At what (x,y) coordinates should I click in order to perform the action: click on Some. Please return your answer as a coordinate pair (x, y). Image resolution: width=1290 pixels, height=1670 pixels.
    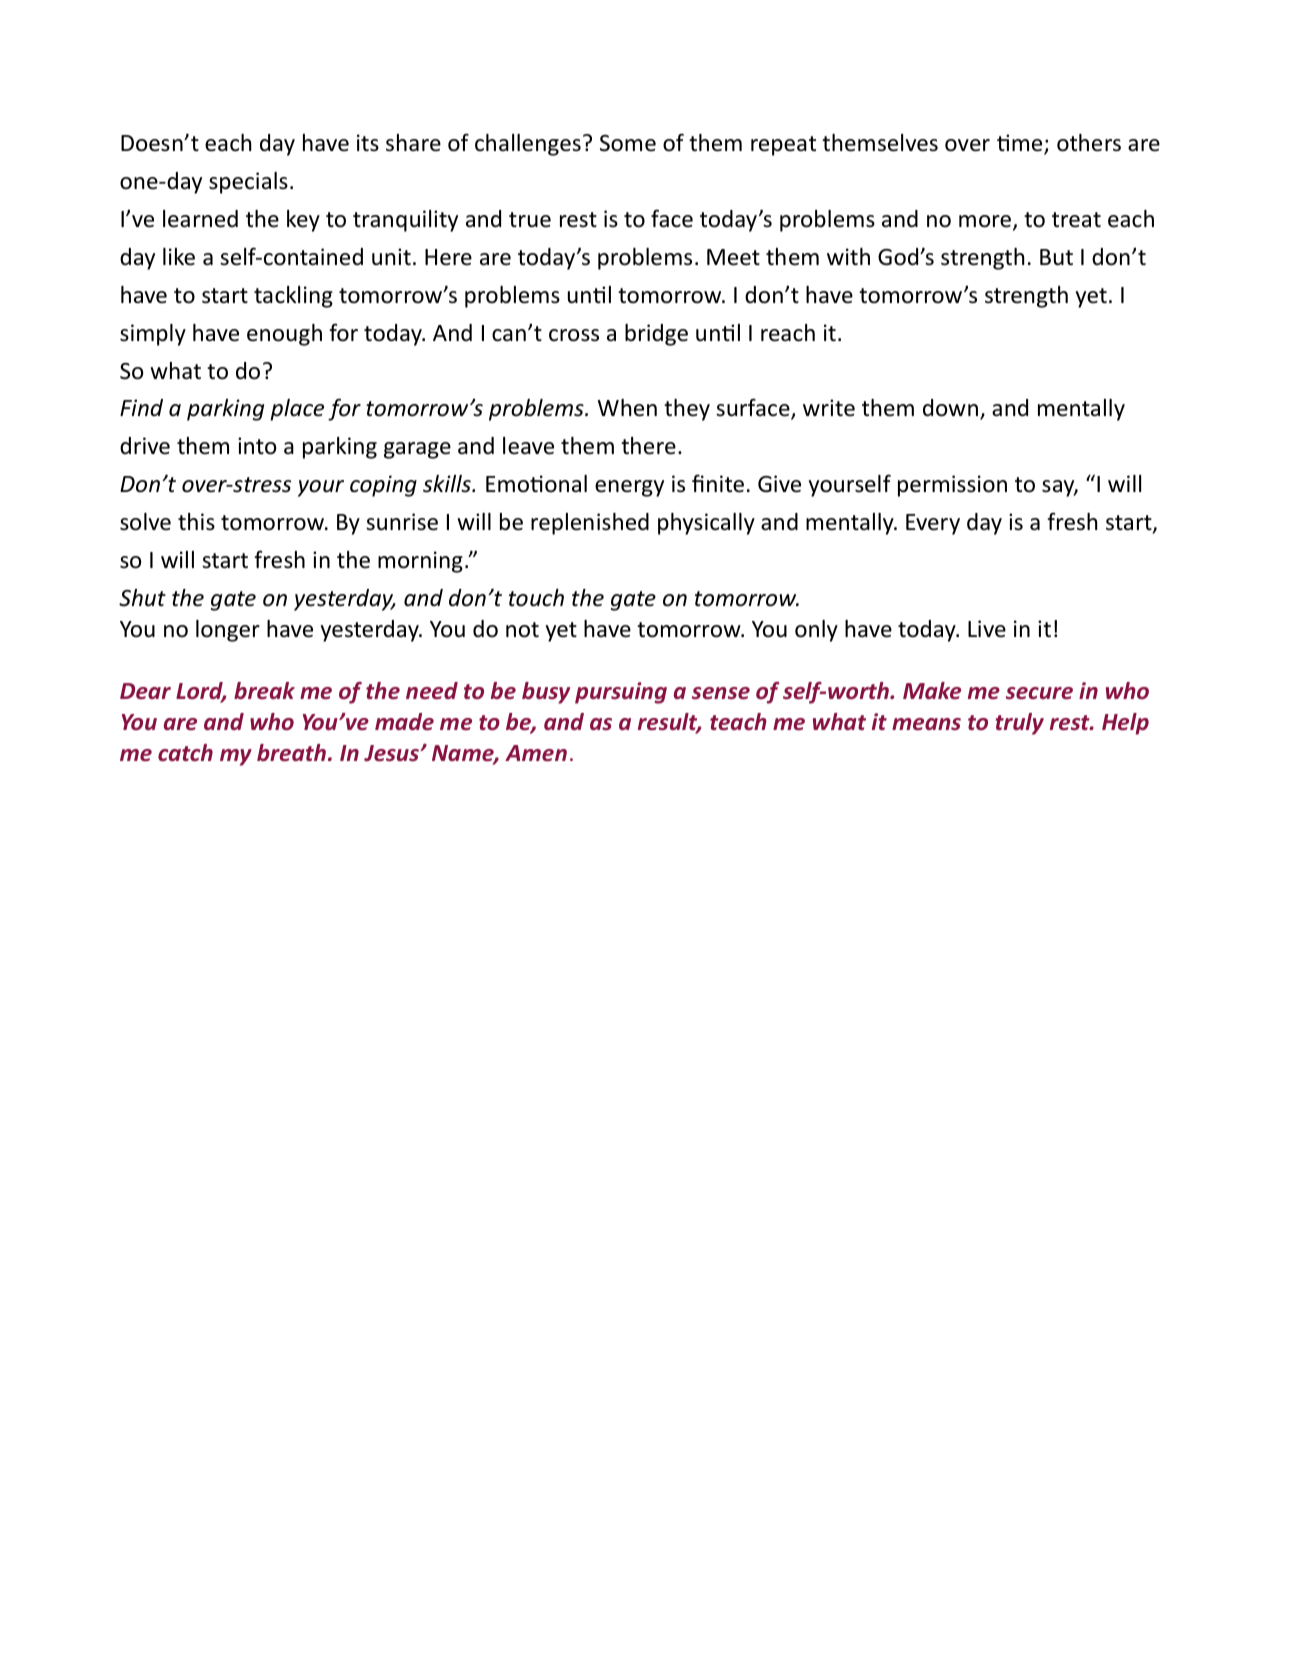
    Looking at the image, I should click on (628, 143).
